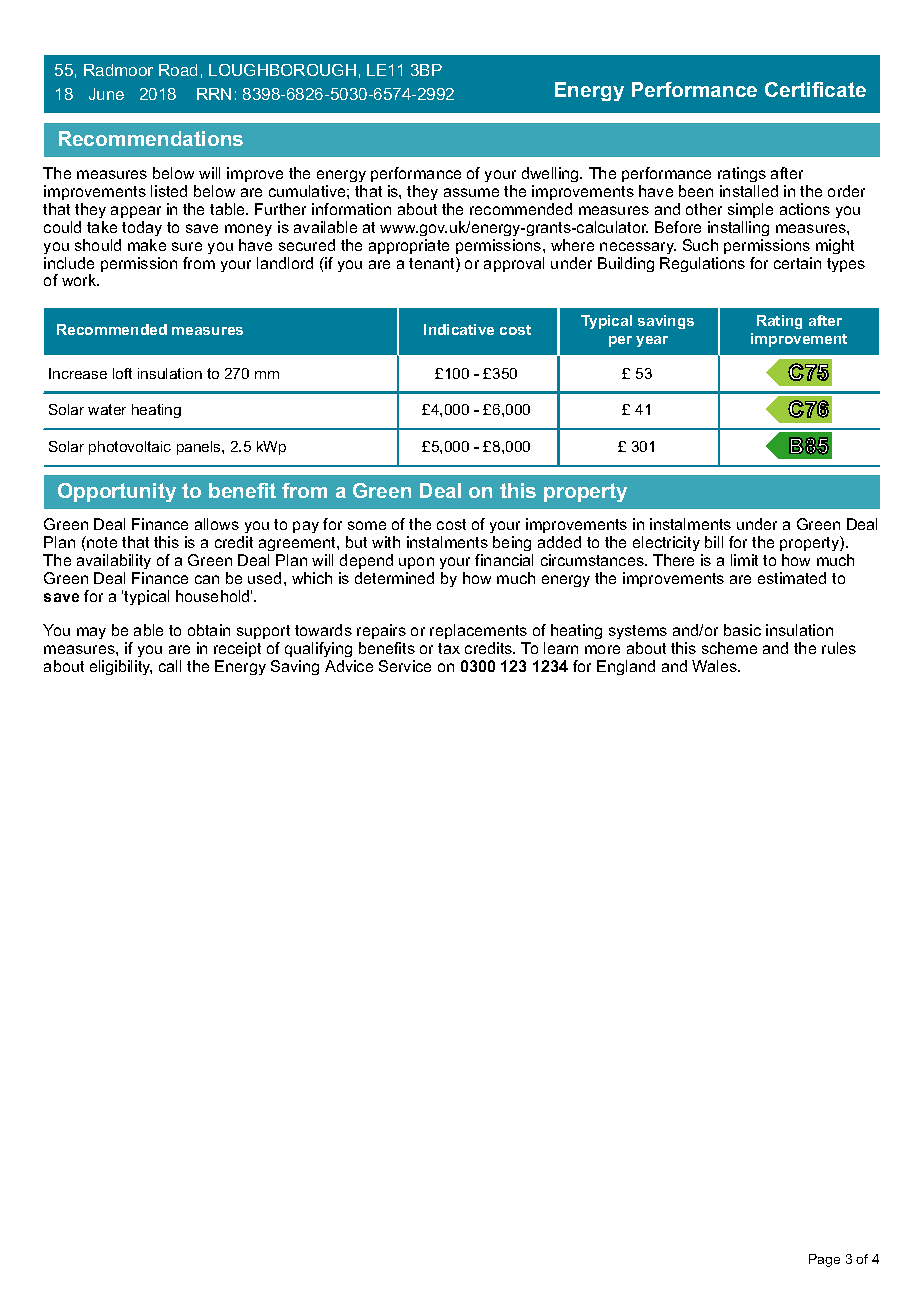  What do you see at coordinates (405, 666) in the image?
I see `Service` at bounding box center [405, 666].
